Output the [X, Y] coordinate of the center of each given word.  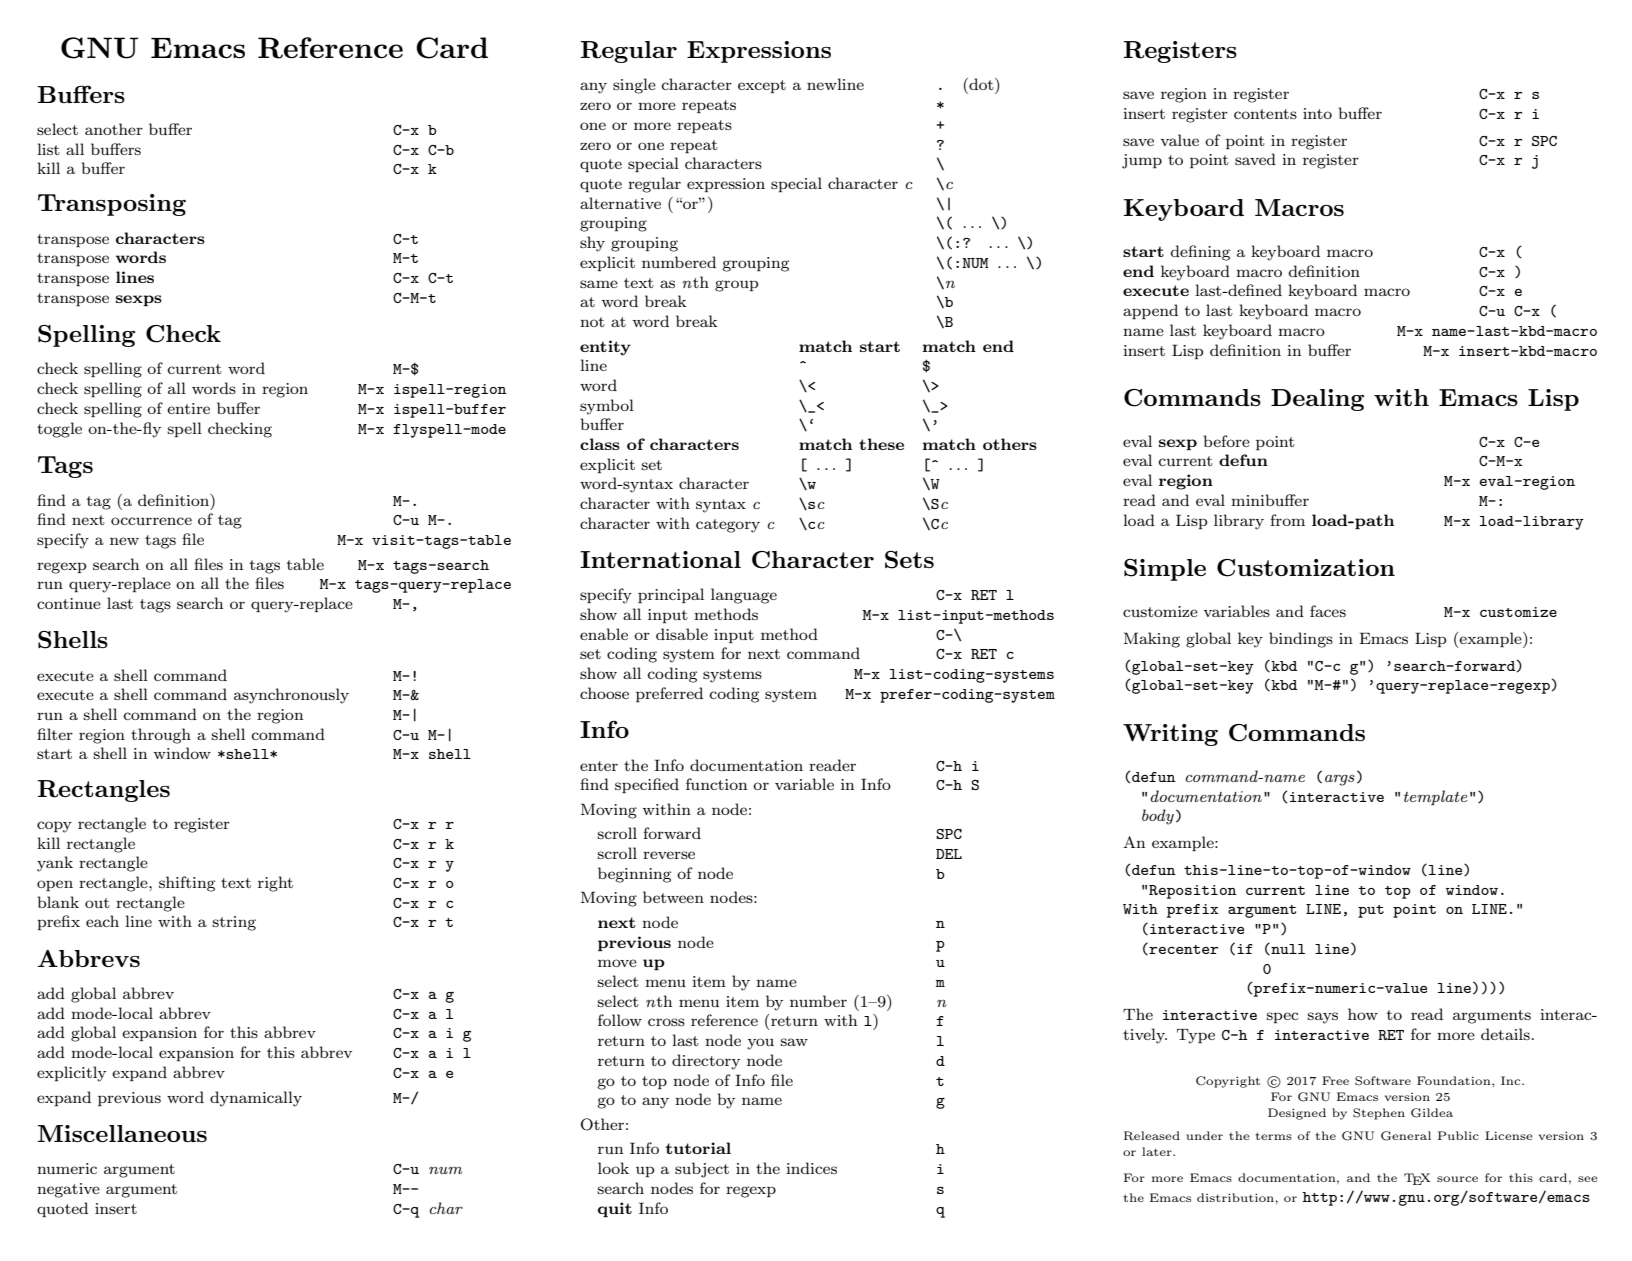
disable [682, 634]
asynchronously [291, 696]
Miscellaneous [122, 1133]
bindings [1301, 640]
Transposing [112, 205]
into [1317, 113]
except [762, 86]
